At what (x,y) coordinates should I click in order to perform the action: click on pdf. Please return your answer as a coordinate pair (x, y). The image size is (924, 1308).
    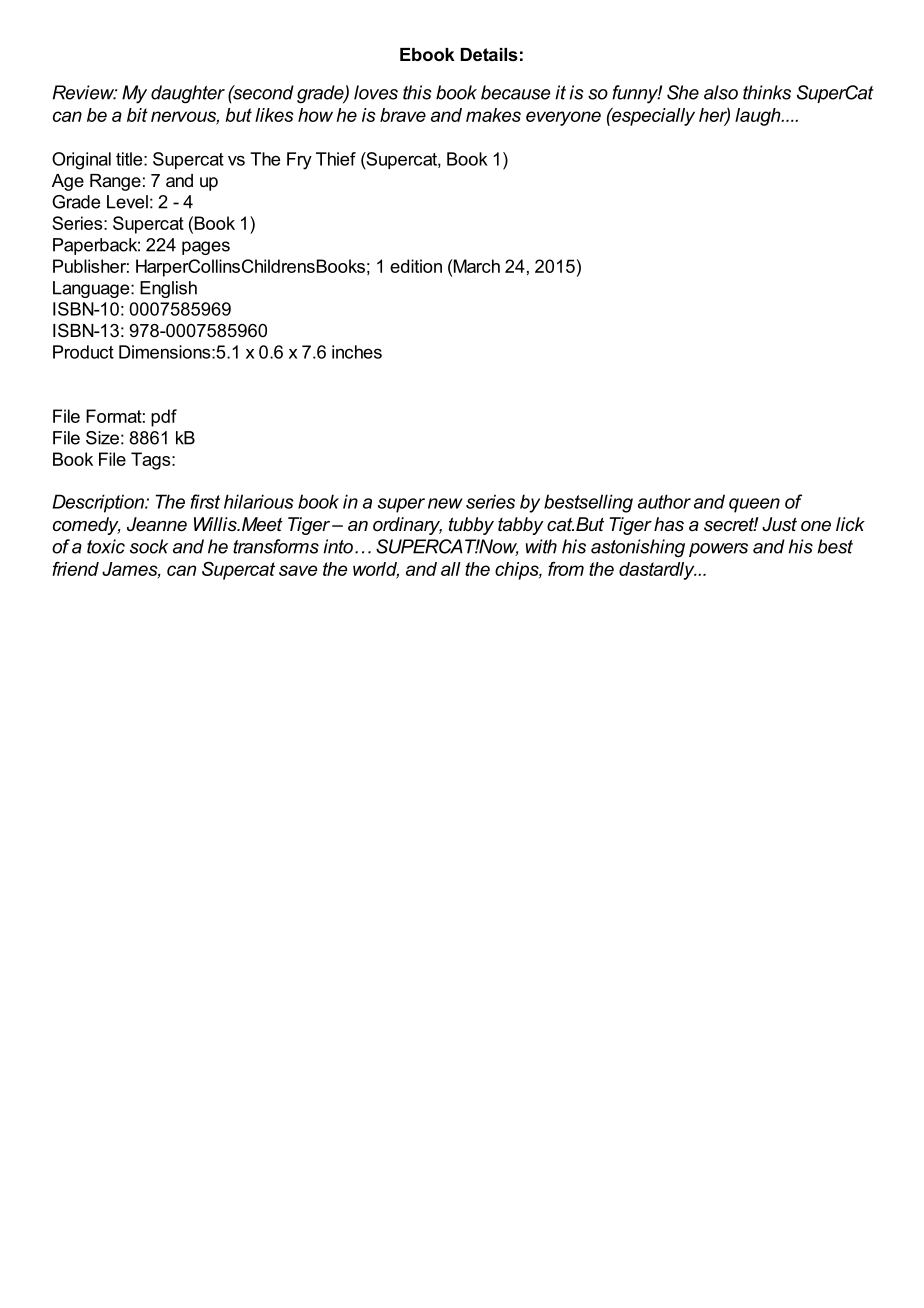
    Looking at the image, I should click on (164, 418).
